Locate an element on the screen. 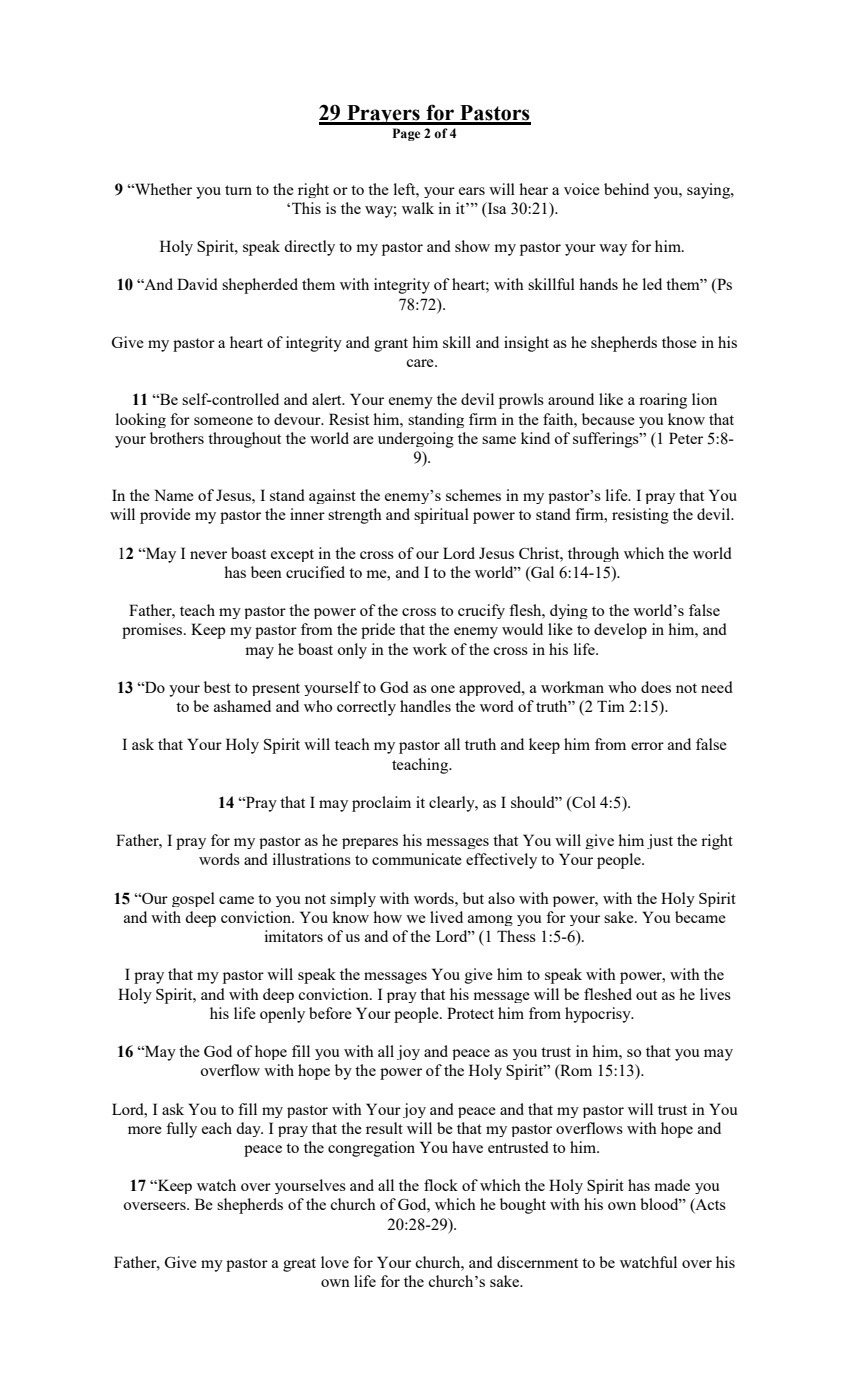 The width and height of the screenshot is (849, 1400). behind is located at coordinates (626, 189).
